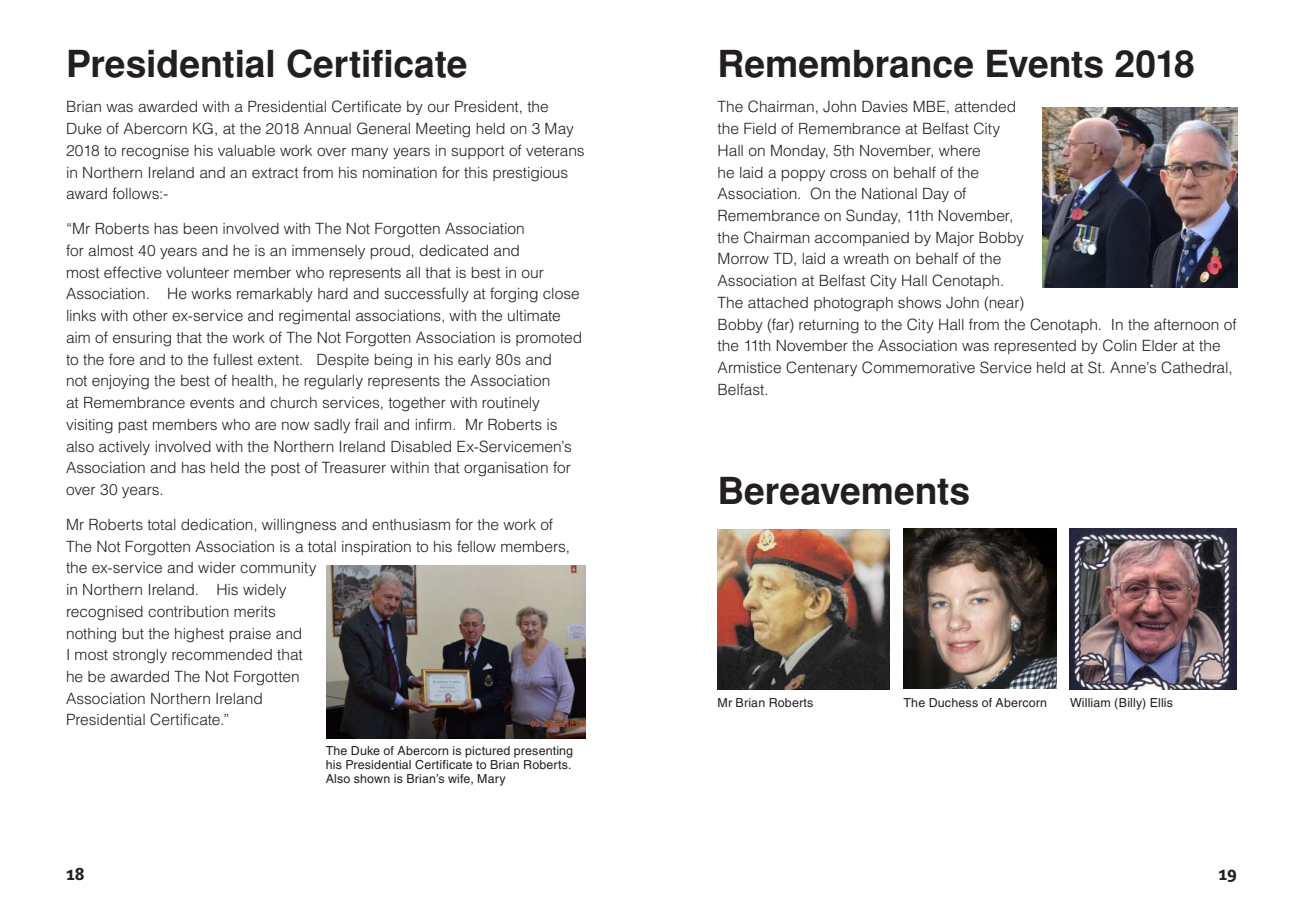  I want to click on attended, so click(985, 107).
